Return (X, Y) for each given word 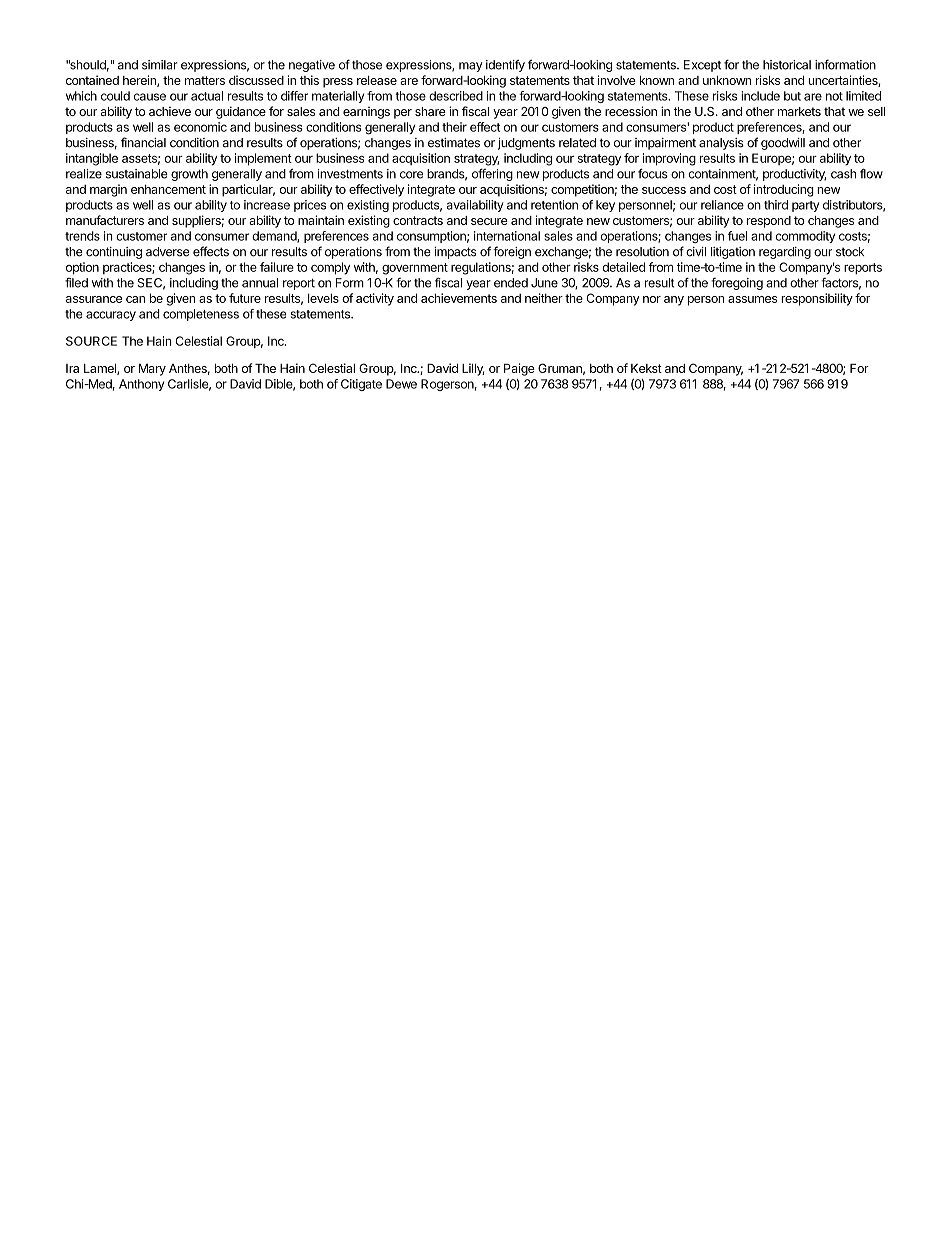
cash (843, 174)
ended (511, 283)
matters (205, 80)
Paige (519, 369)
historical (787, 65)
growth (189, 175)
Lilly (473, 369)
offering (492, 174)
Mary (152, 370)
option (82, 268)
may (470, 67)
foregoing (737, 284)
